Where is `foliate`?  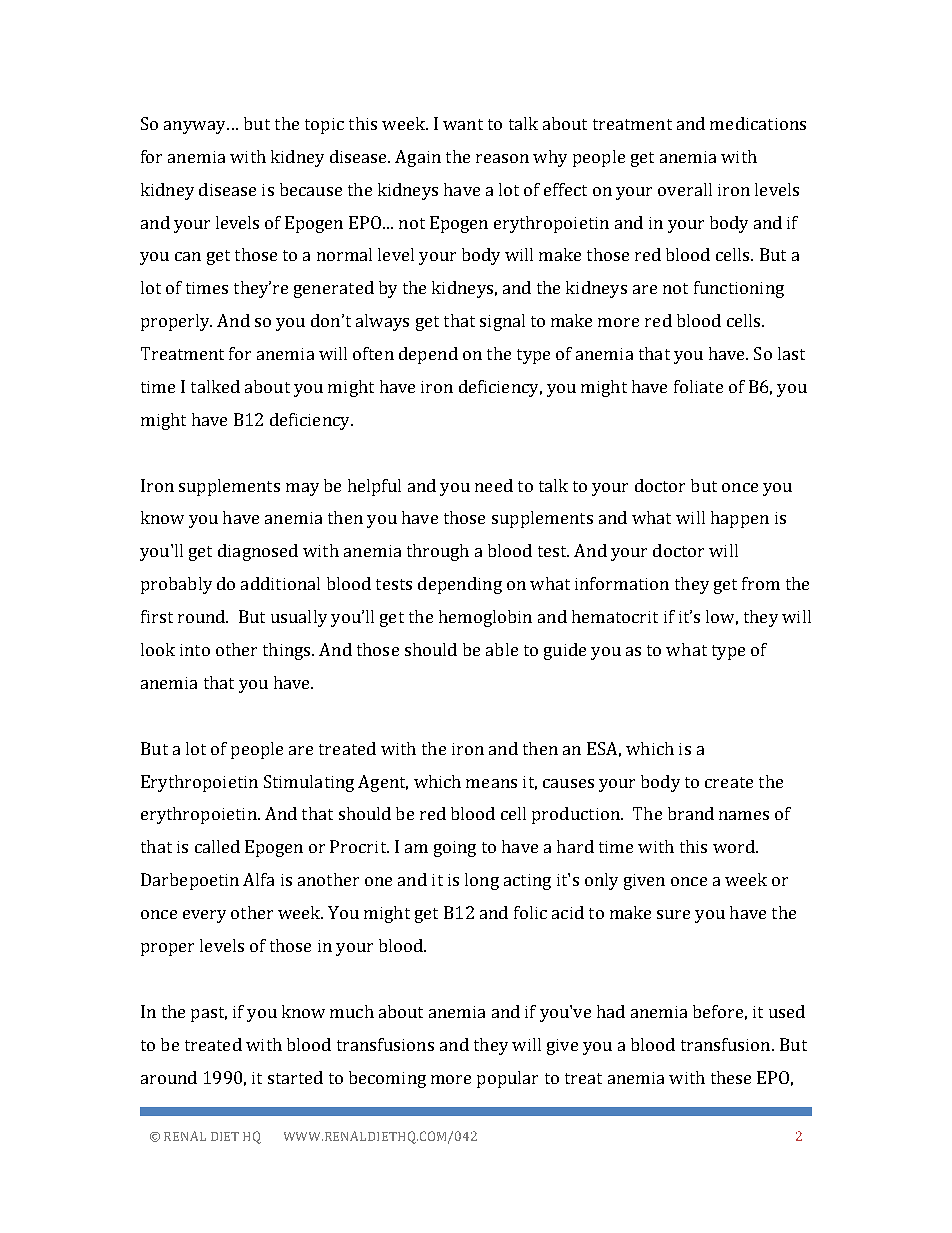 foliate is located at coordinates (698, 386).
